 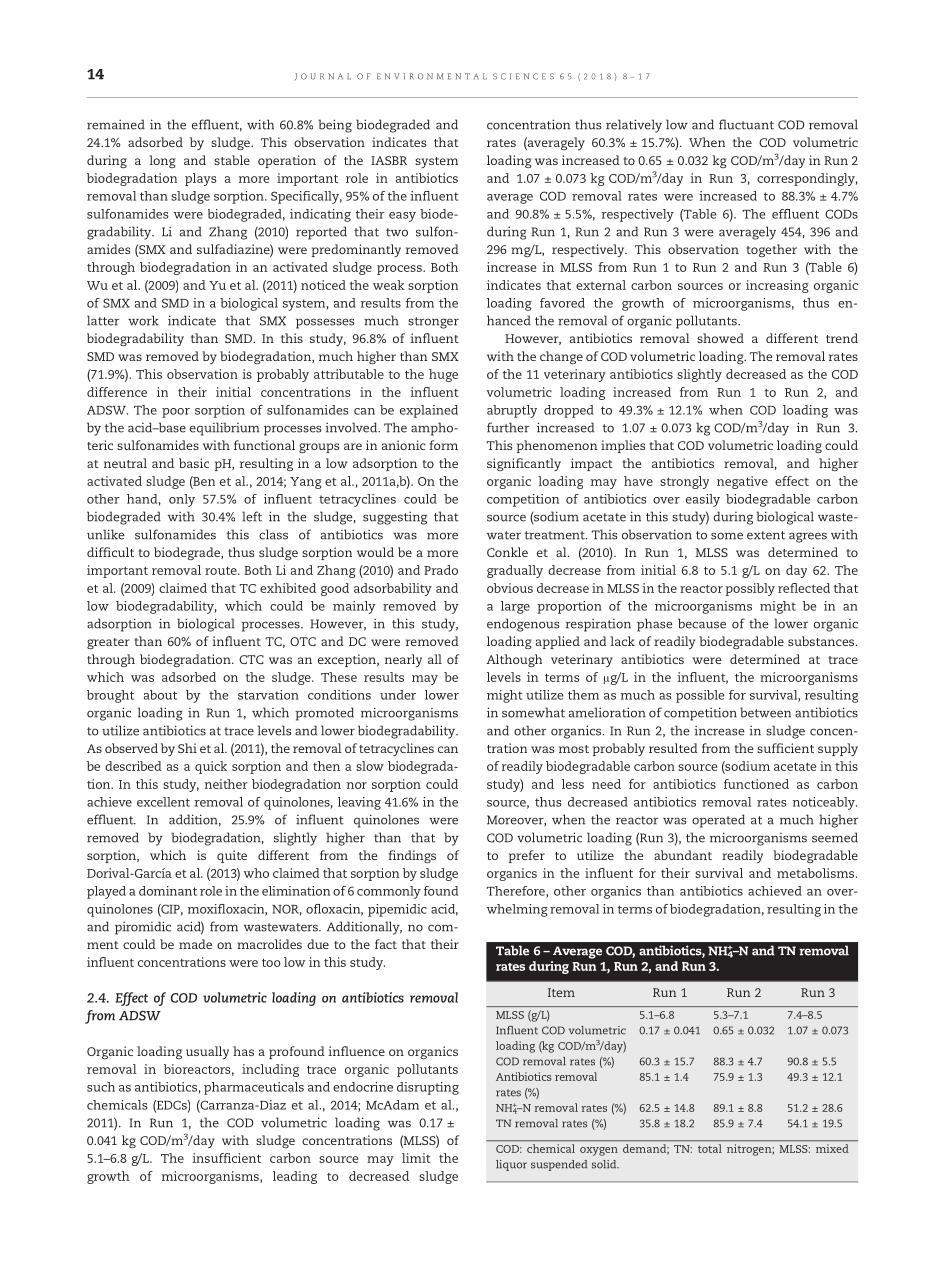 I want to click on basic, so click(x=194, y=463).
